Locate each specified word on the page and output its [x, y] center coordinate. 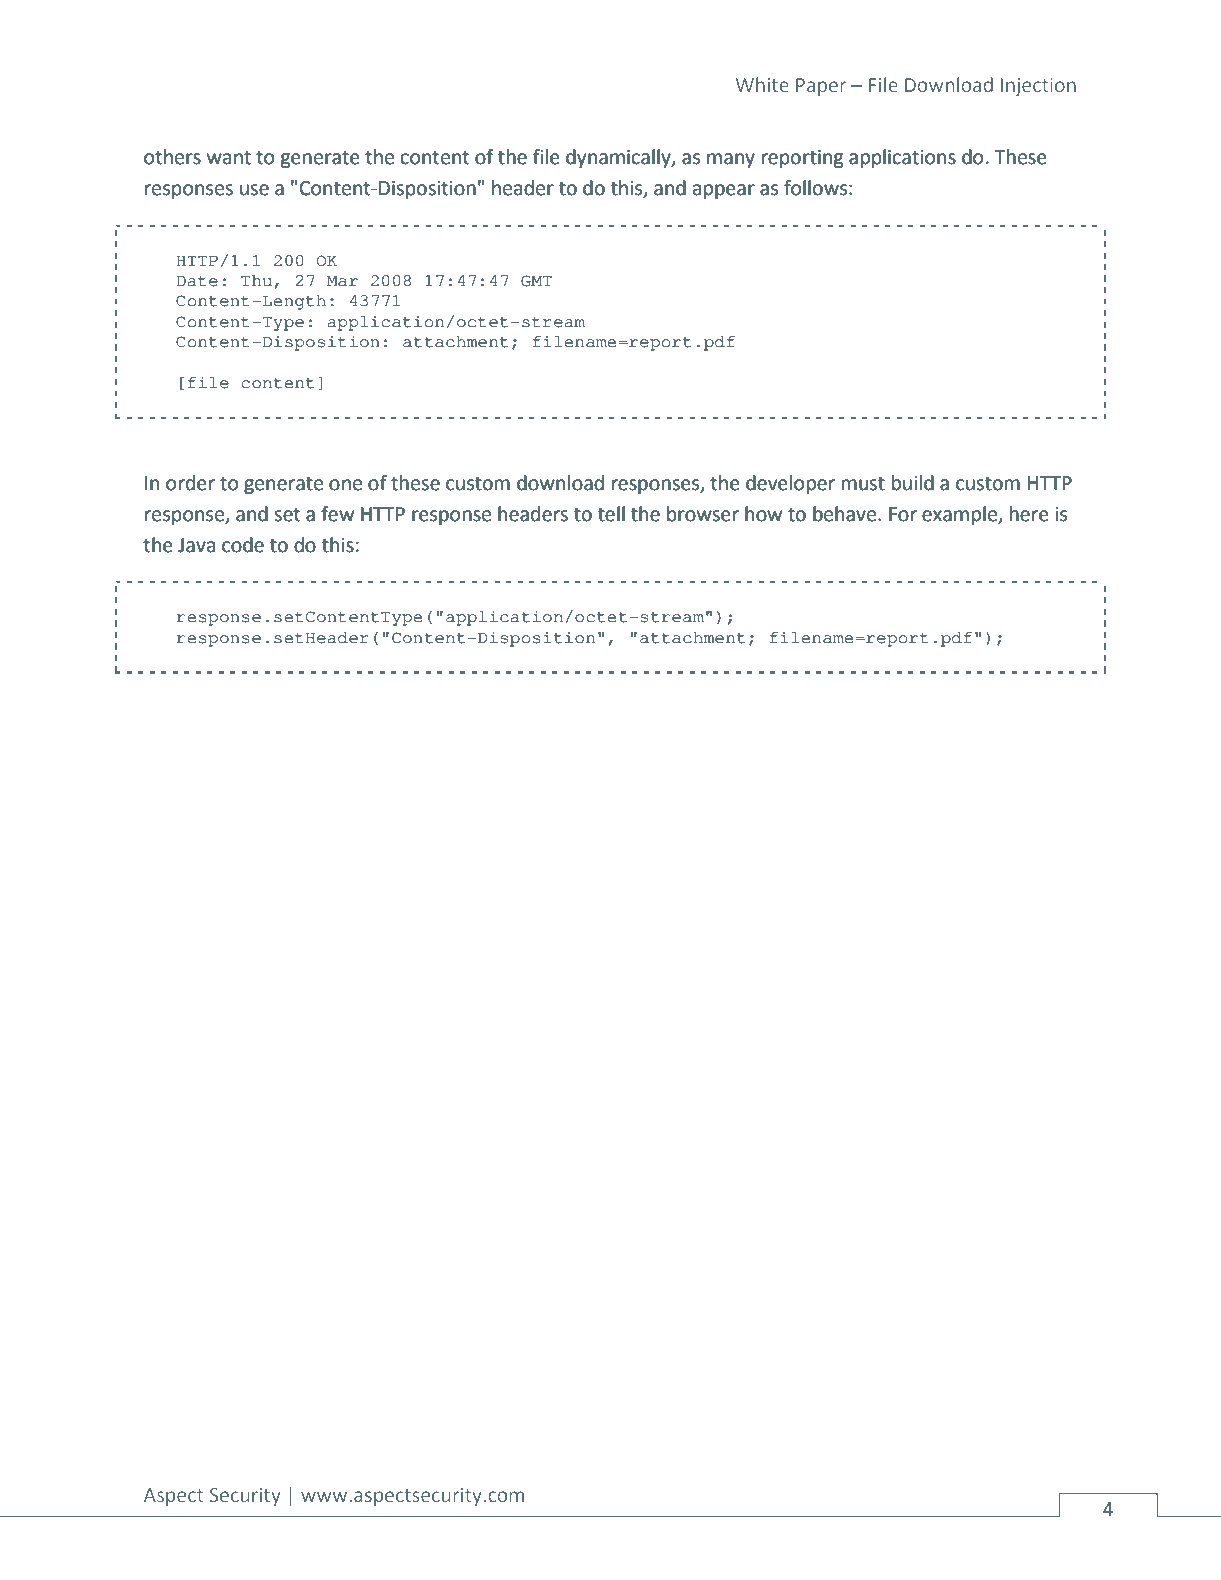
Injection [1038, 87]
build [913, 483]
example [960, 515]
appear [724, 191]
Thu [256, 281]
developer [790, 484]
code [243, 545]
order [190, 483]
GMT [536, 281]
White [762, 84]
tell [611, 514]
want [229, 158]
